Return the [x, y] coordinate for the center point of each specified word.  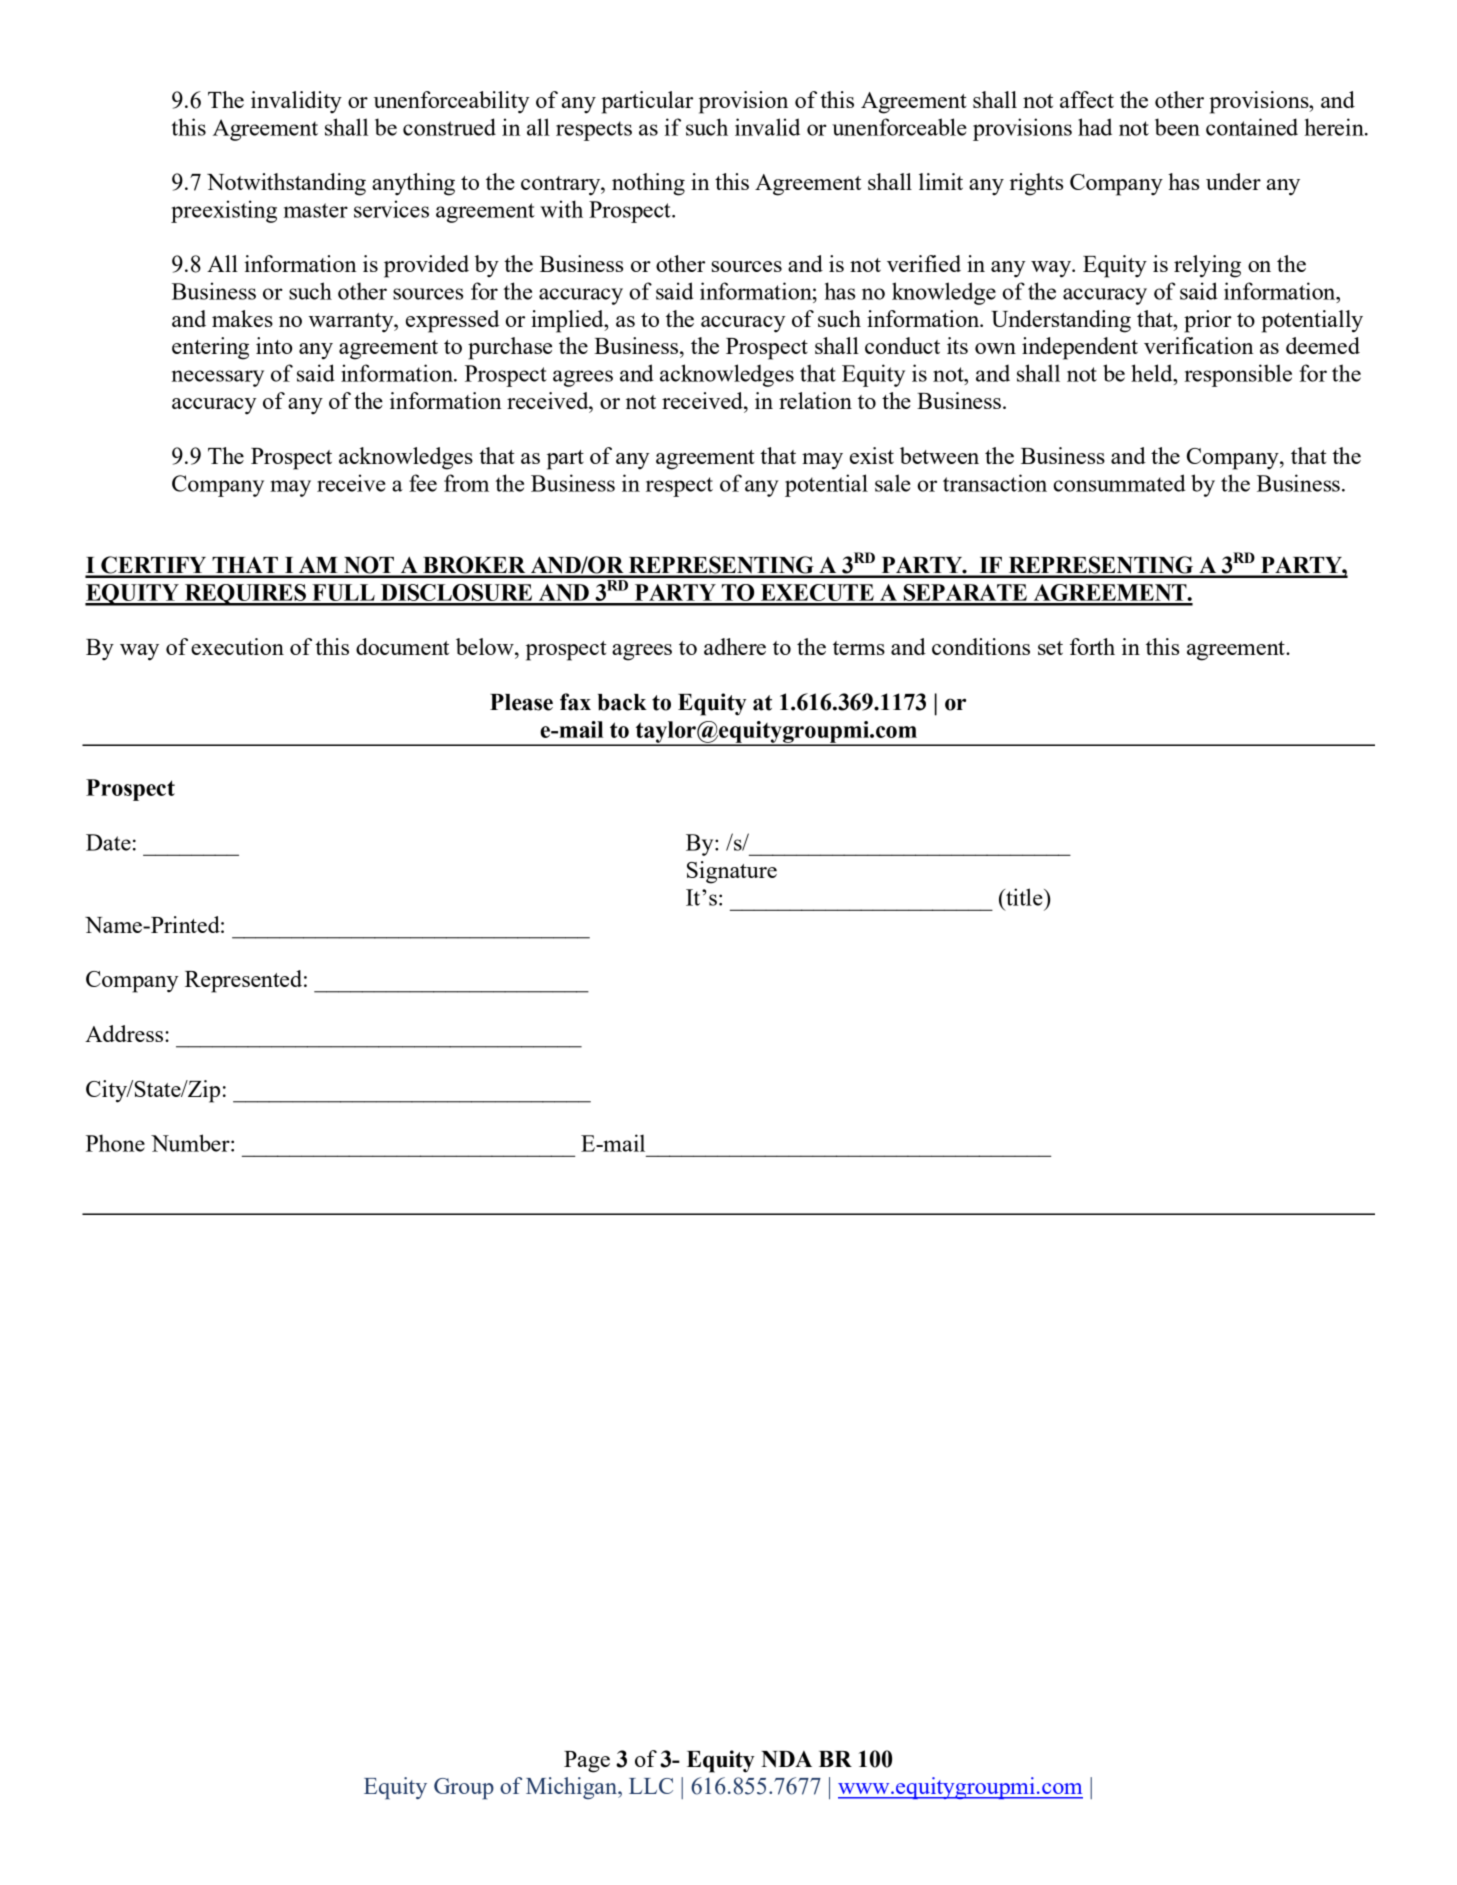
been [1177, 127]
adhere [735, 646]
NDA [786, 1759]
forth [1092, 646]
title [1024, 897]
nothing [648, 184]
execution [237, 646]
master [316, 210]
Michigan [572, 1788]
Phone [115, 1143]
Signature [732, 872]
